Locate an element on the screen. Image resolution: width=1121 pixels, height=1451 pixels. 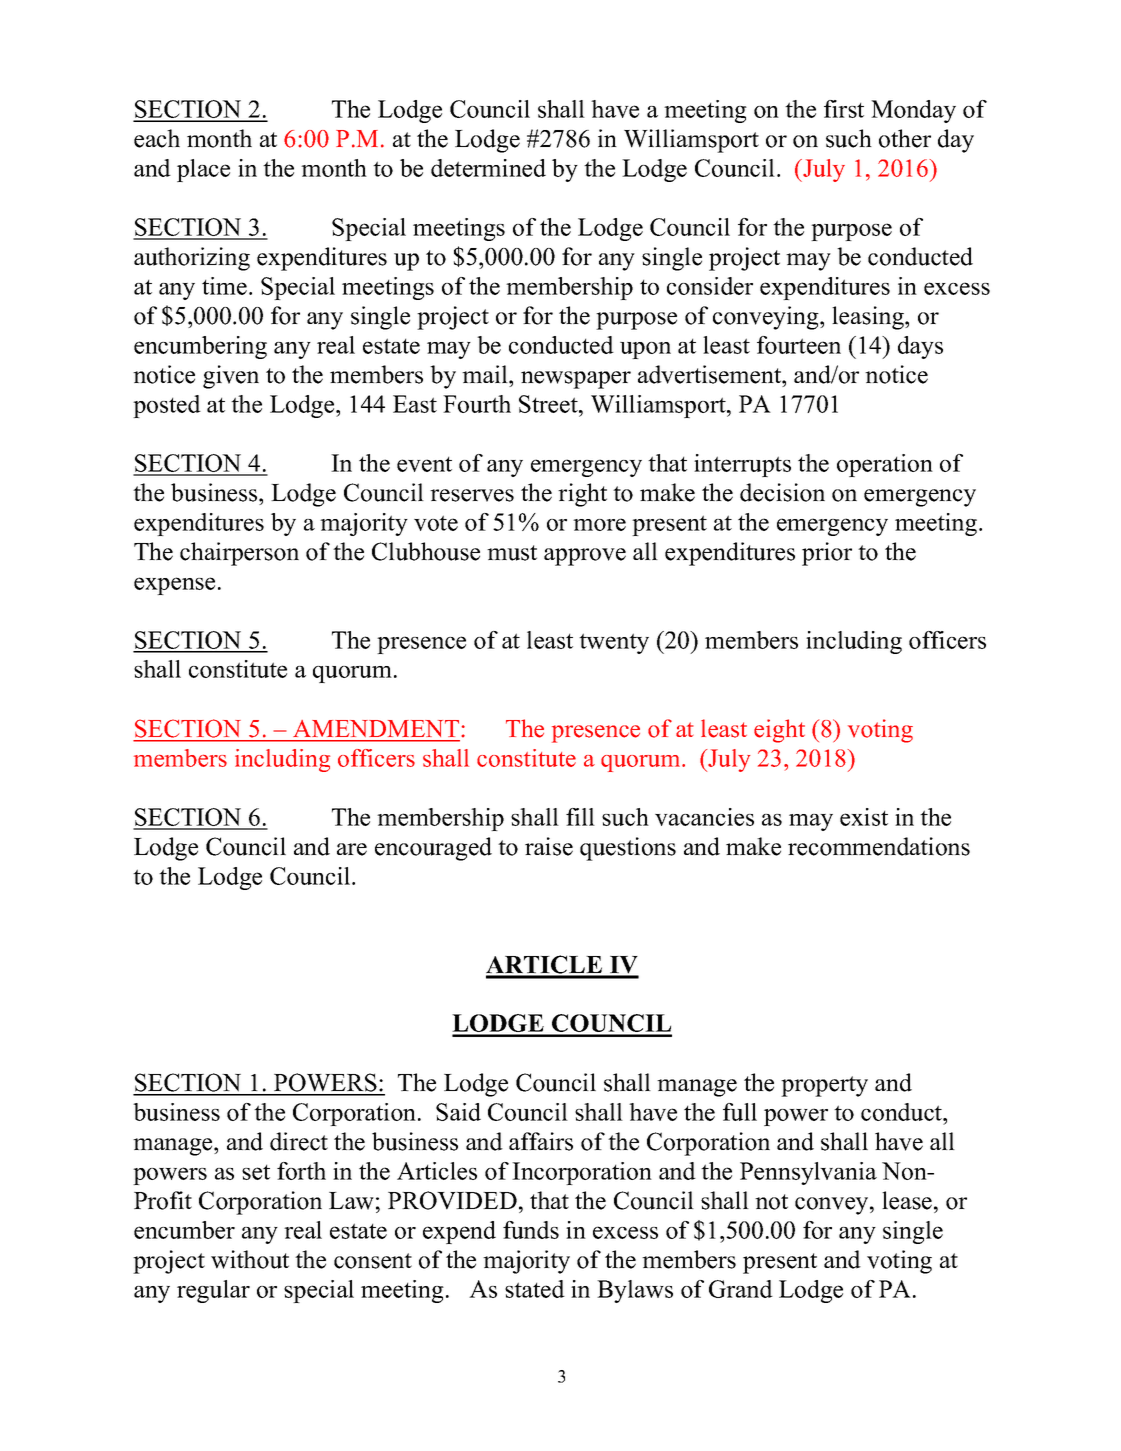
determined is located at coordinates (488, 168).
